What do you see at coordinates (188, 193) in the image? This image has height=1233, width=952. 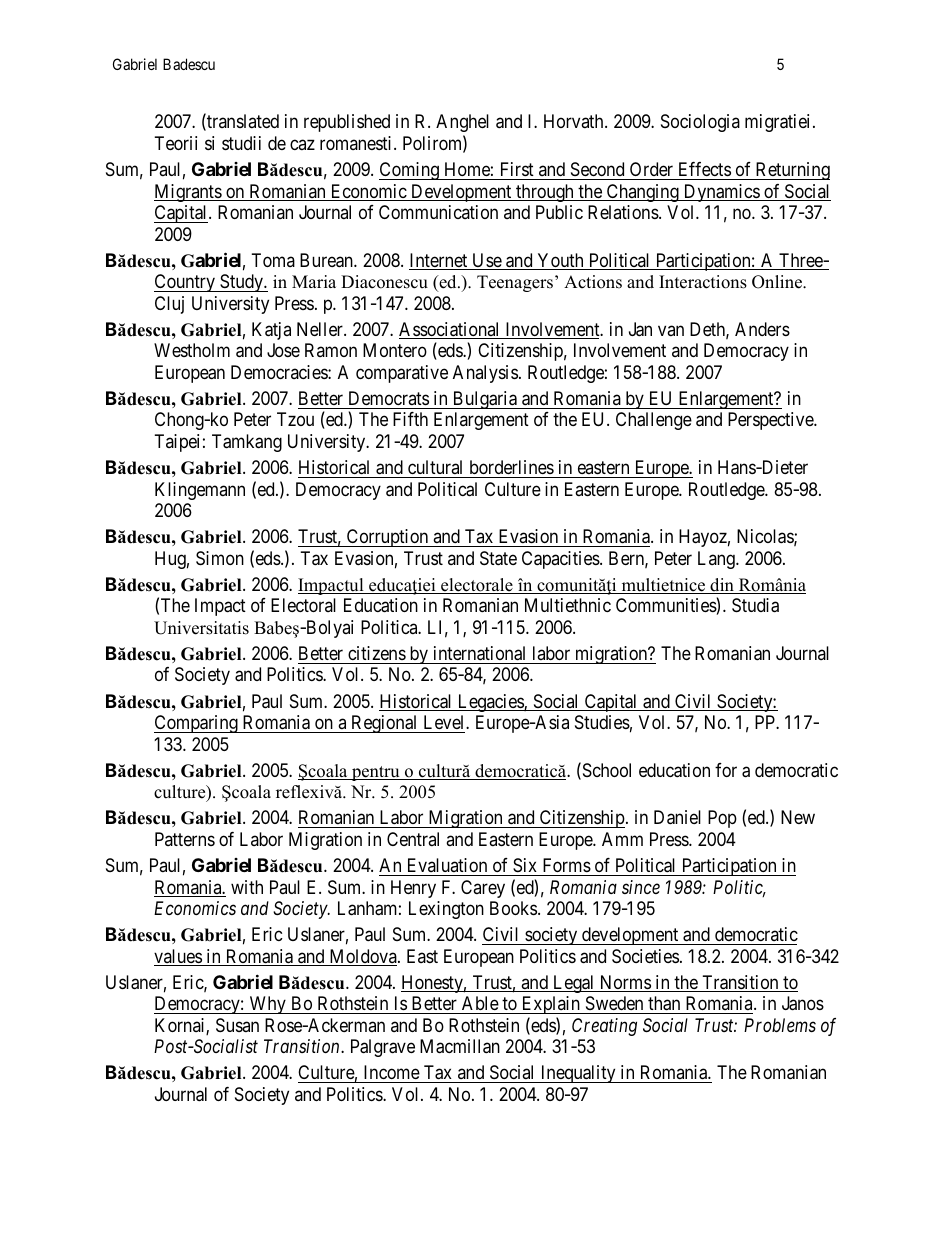 I see `Migrants` at bounding box center [188, 193].
